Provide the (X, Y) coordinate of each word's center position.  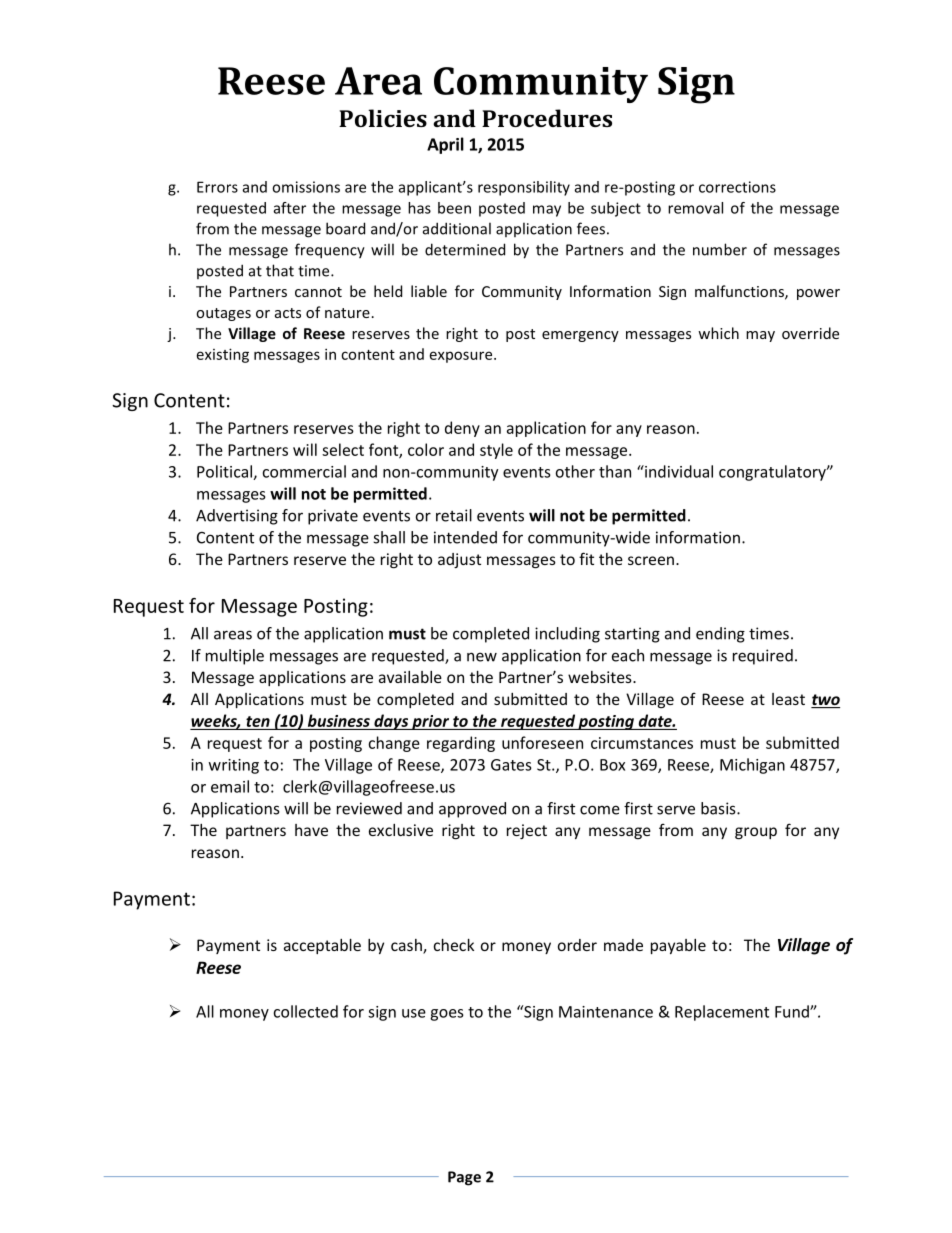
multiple (235, 657)
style (496, 451)
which (718, 333)
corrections (737, 187)
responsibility (524, 188)
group (756, 833)
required (763, 657)
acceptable (322, 946)
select (343, 449)
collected (305, 1011)
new (482, 657)
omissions (306, 187)
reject (527, 831)
